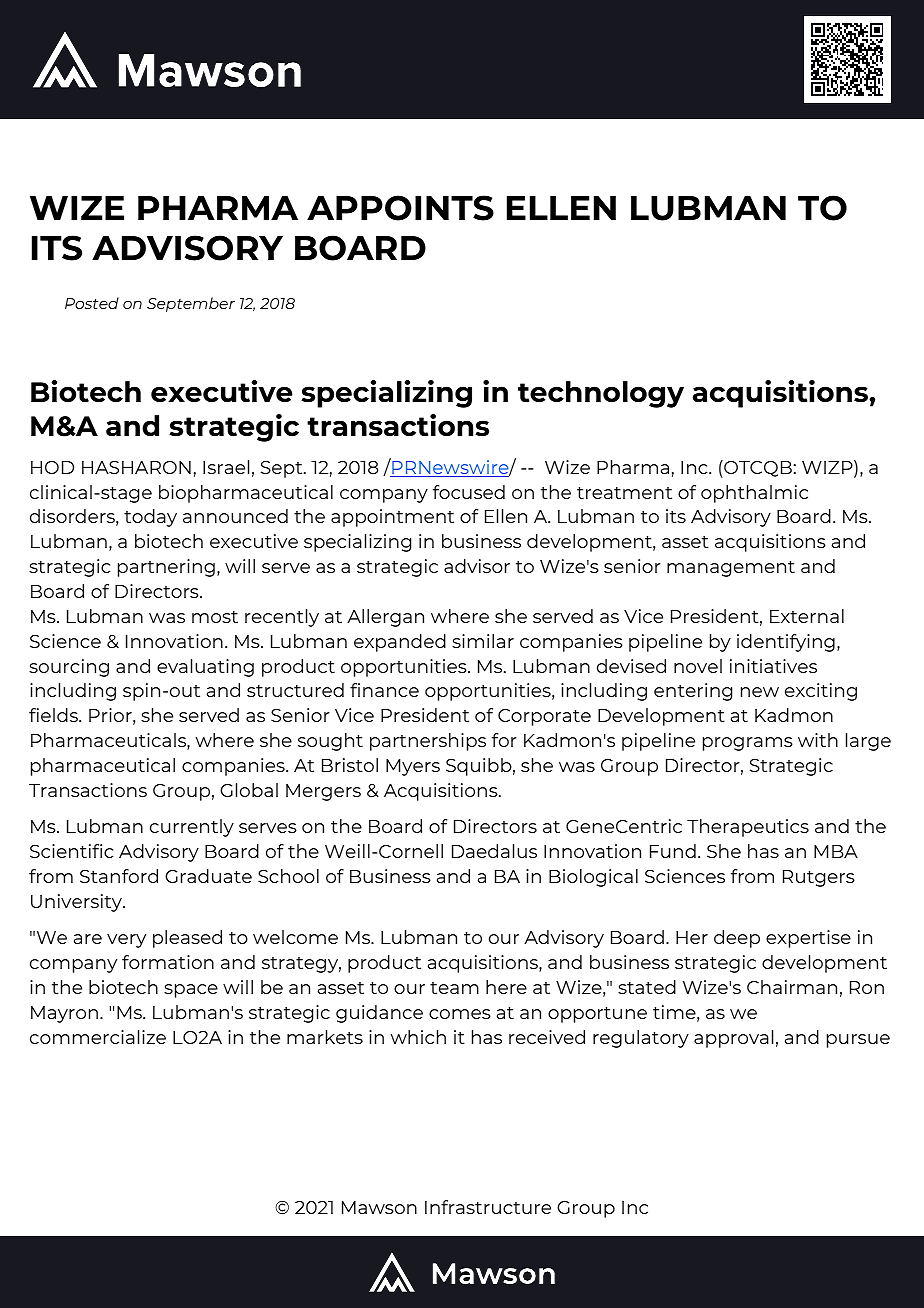 This image has height=1308, width=924. What do you see at coordinates (494, 851) in the image?
I see `Daedalus` at bounding box center [494, 851].
